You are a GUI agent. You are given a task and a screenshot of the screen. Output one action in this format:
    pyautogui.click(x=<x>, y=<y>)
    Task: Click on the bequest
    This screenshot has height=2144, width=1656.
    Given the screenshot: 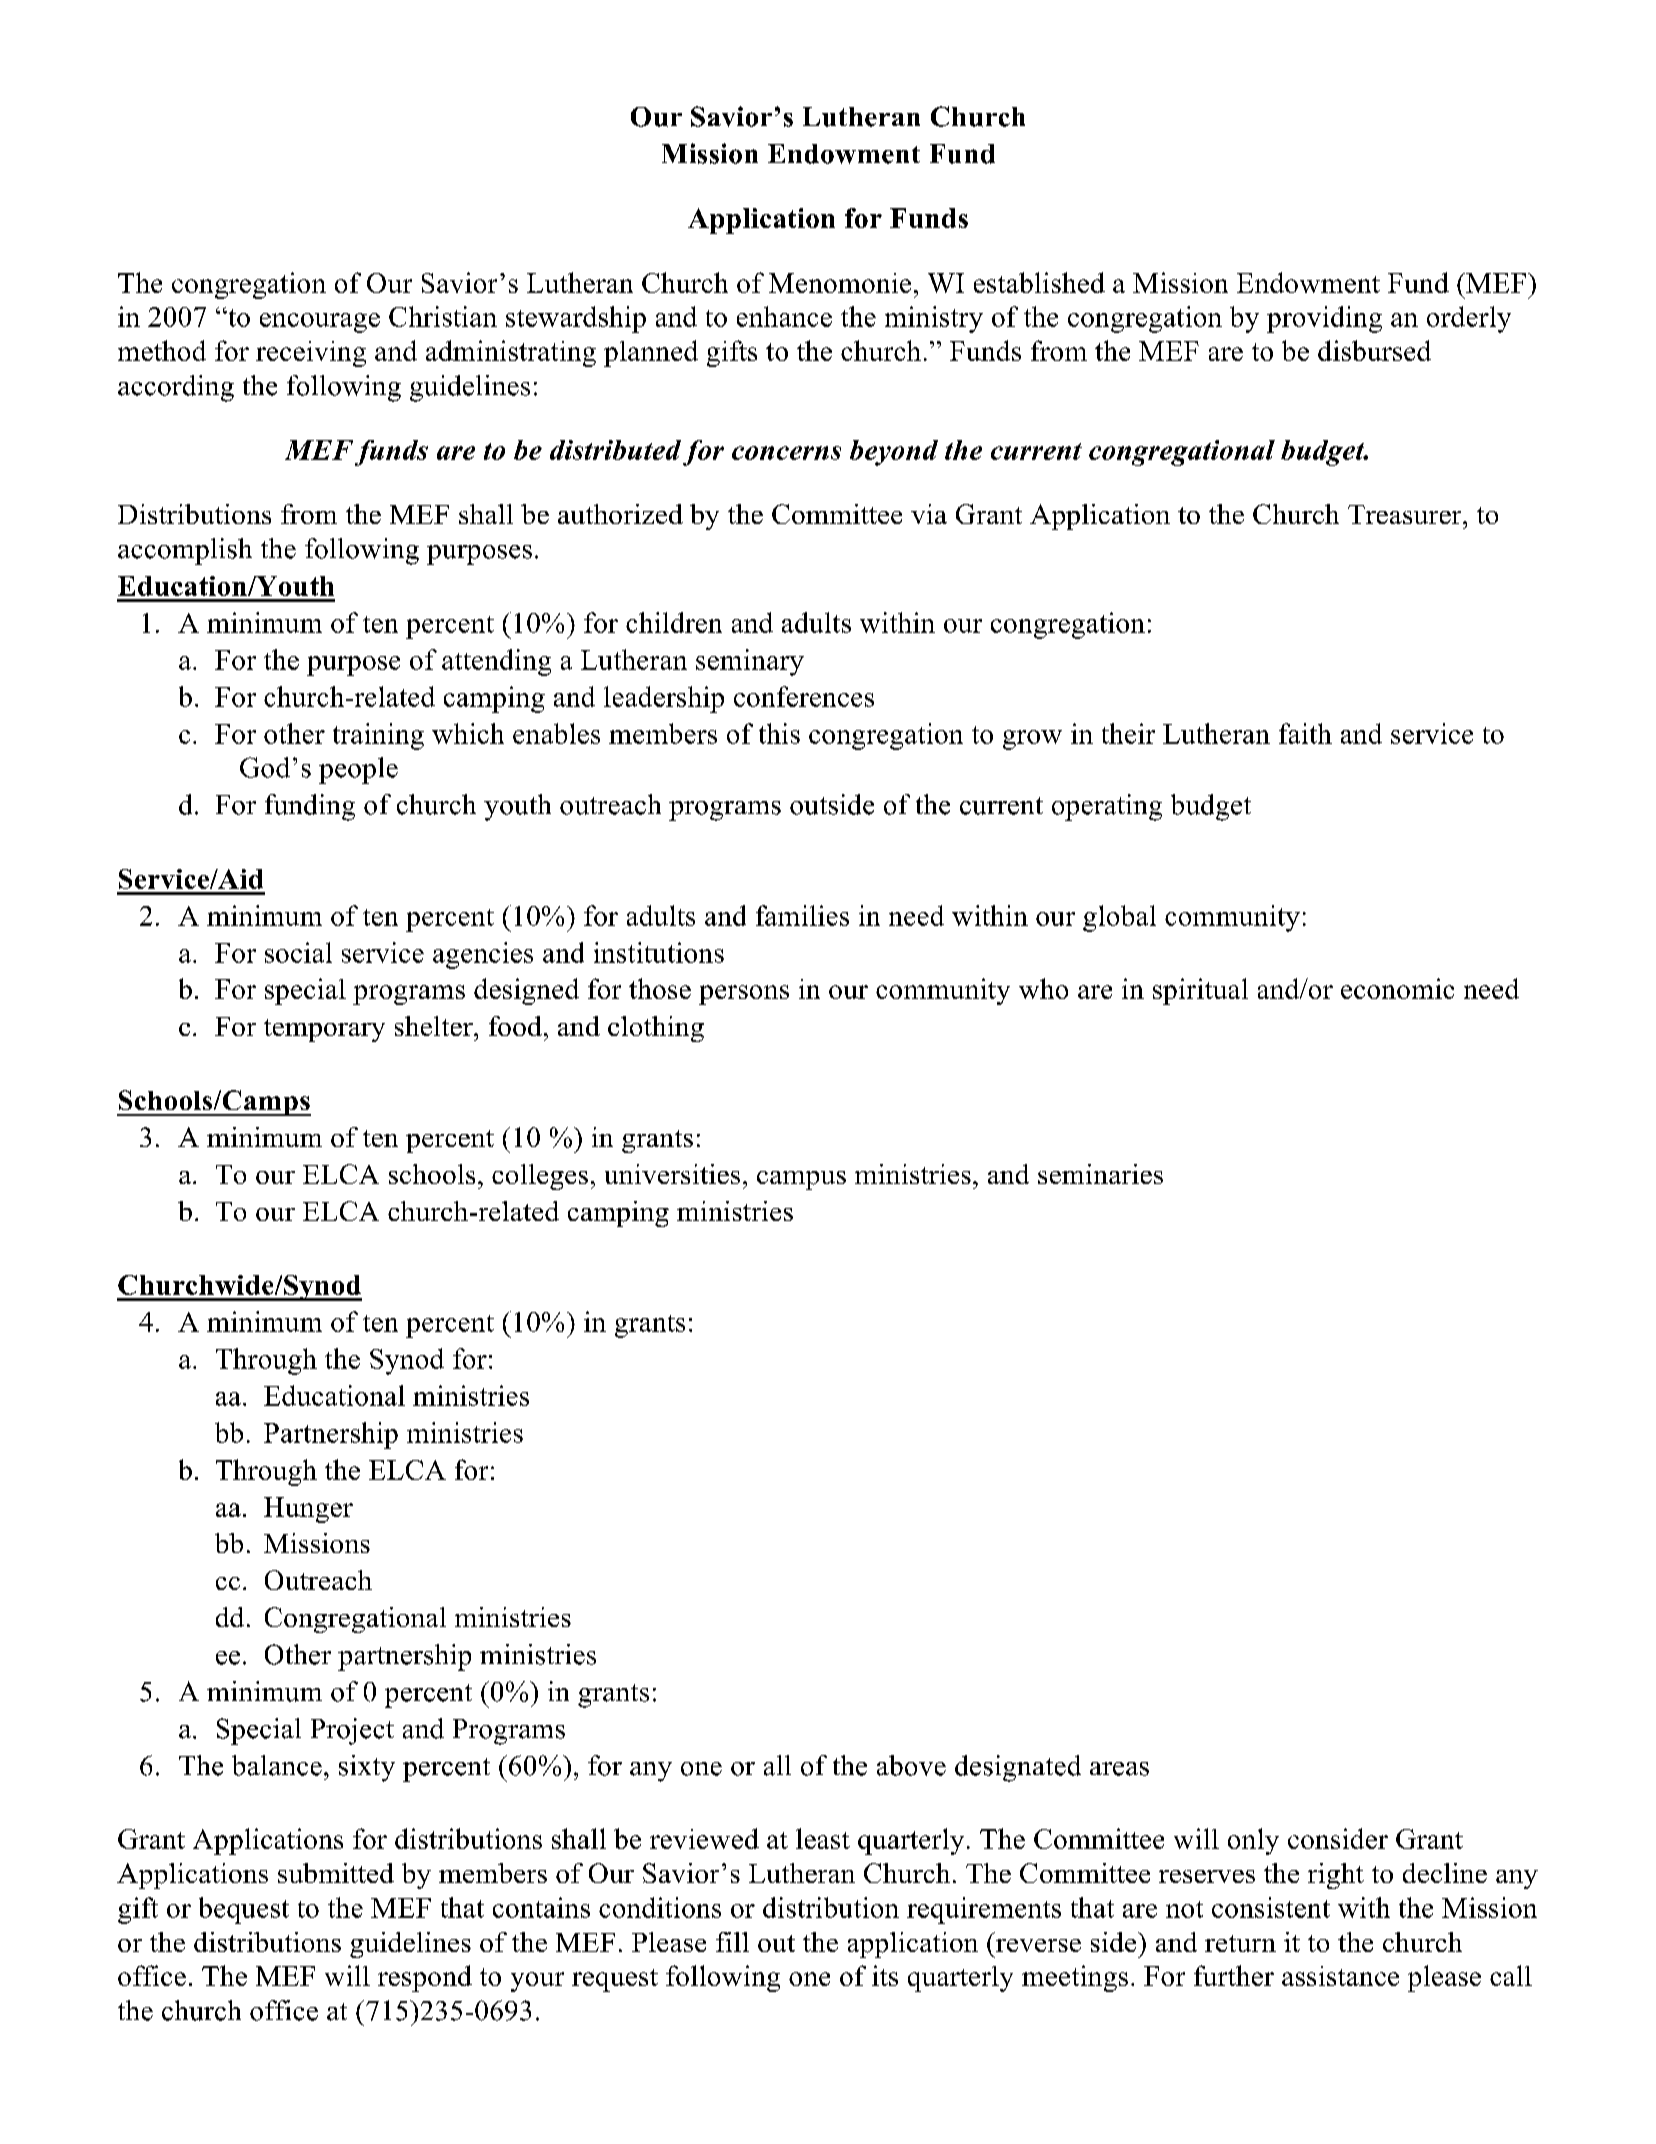 What is the action you would take?
    pyautogui.click(x=244, y=1910)
